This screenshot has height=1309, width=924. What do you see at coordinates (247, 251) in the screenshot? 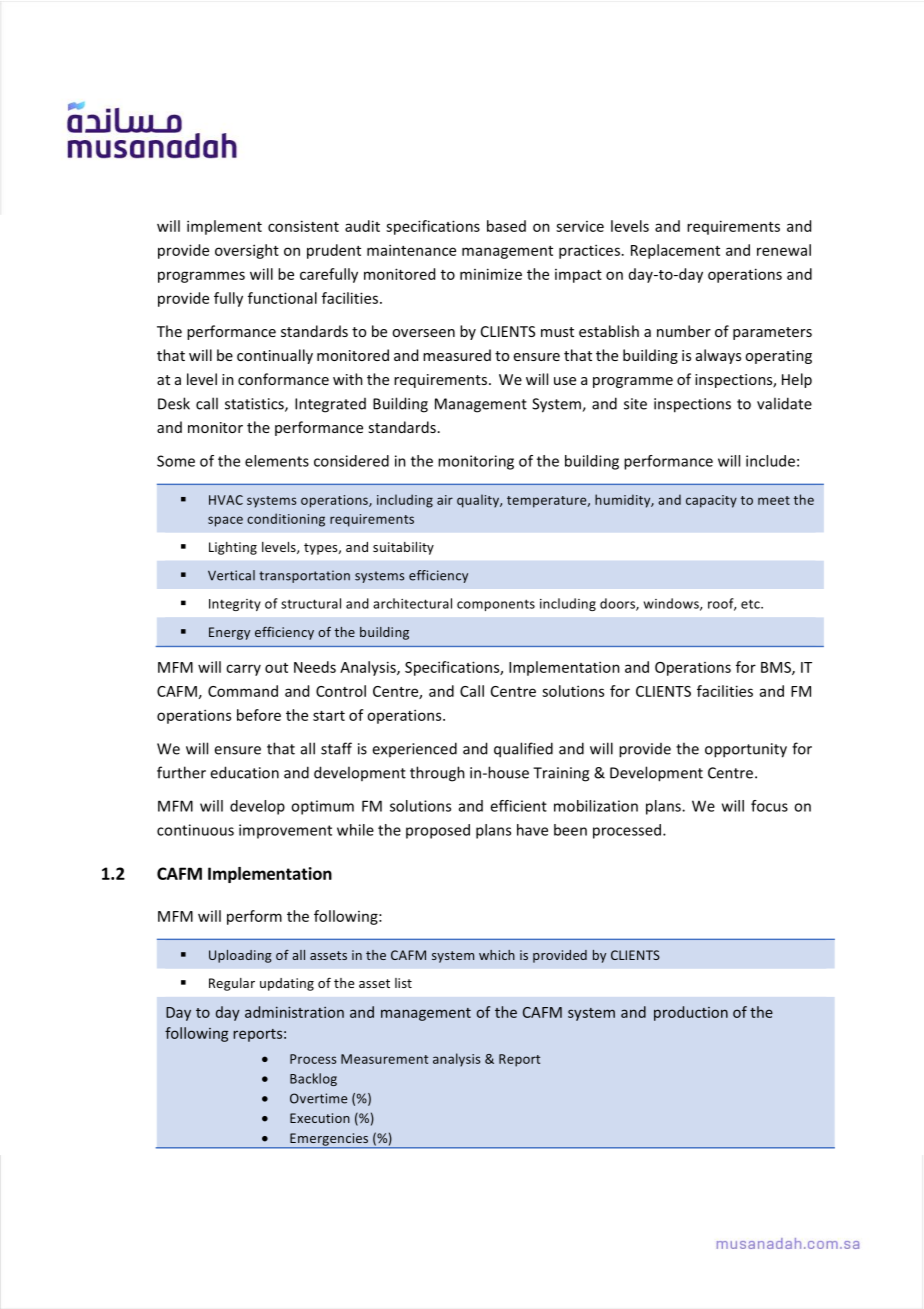
I see `oversight` at bounding box center [247, 251].
